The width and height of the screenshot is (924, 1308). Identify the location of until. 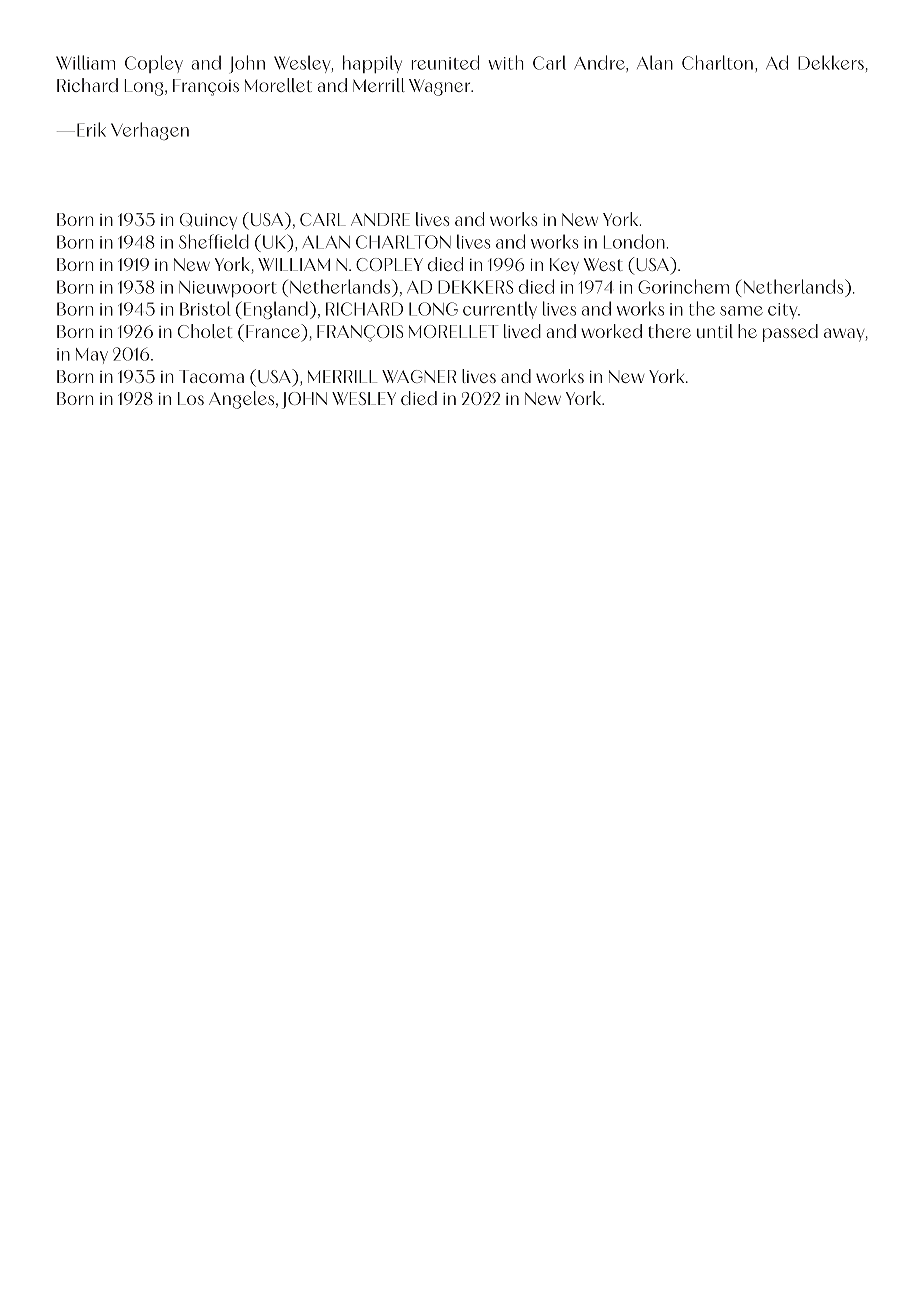
(715, 331).
